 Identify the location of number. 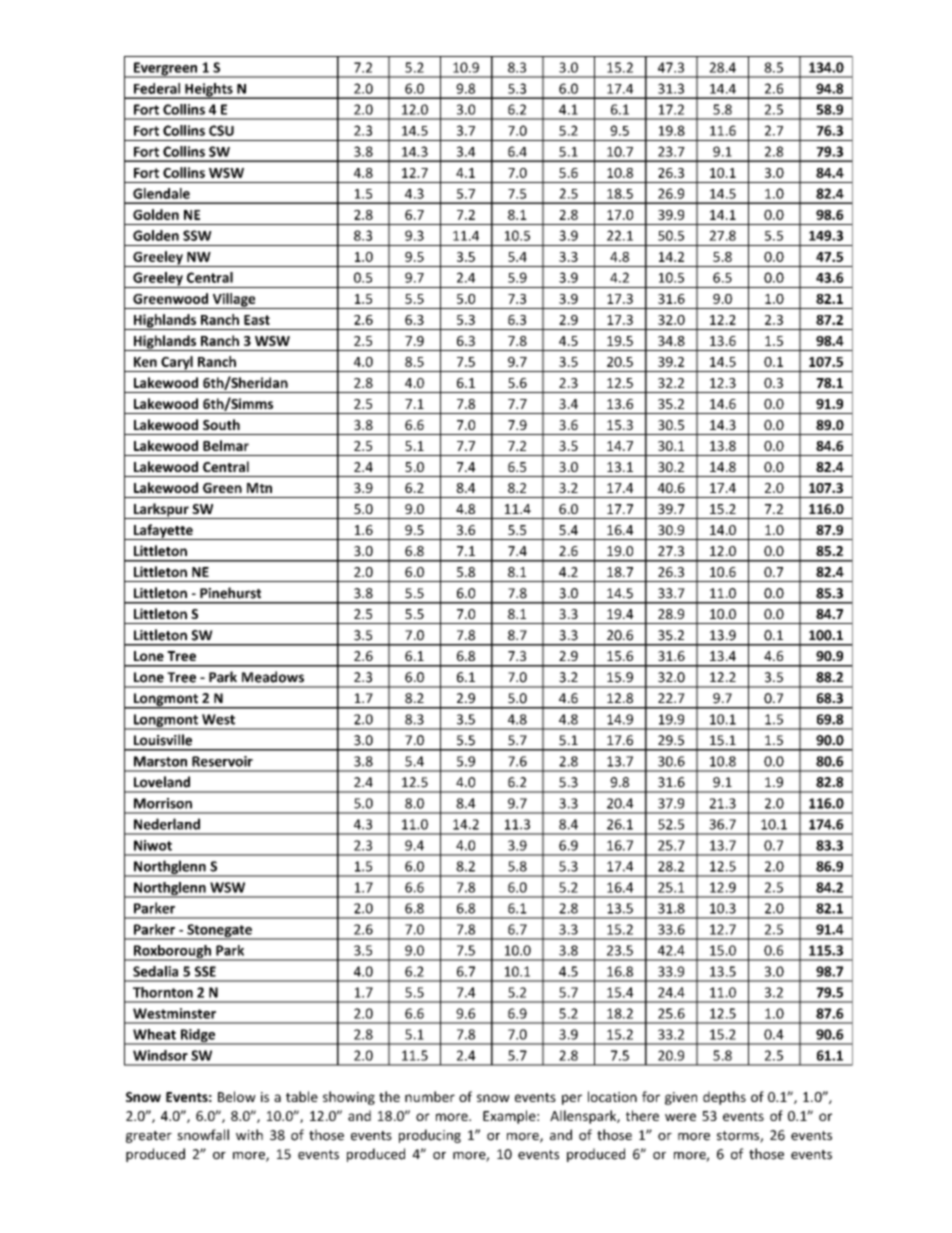
(430, 1096).
